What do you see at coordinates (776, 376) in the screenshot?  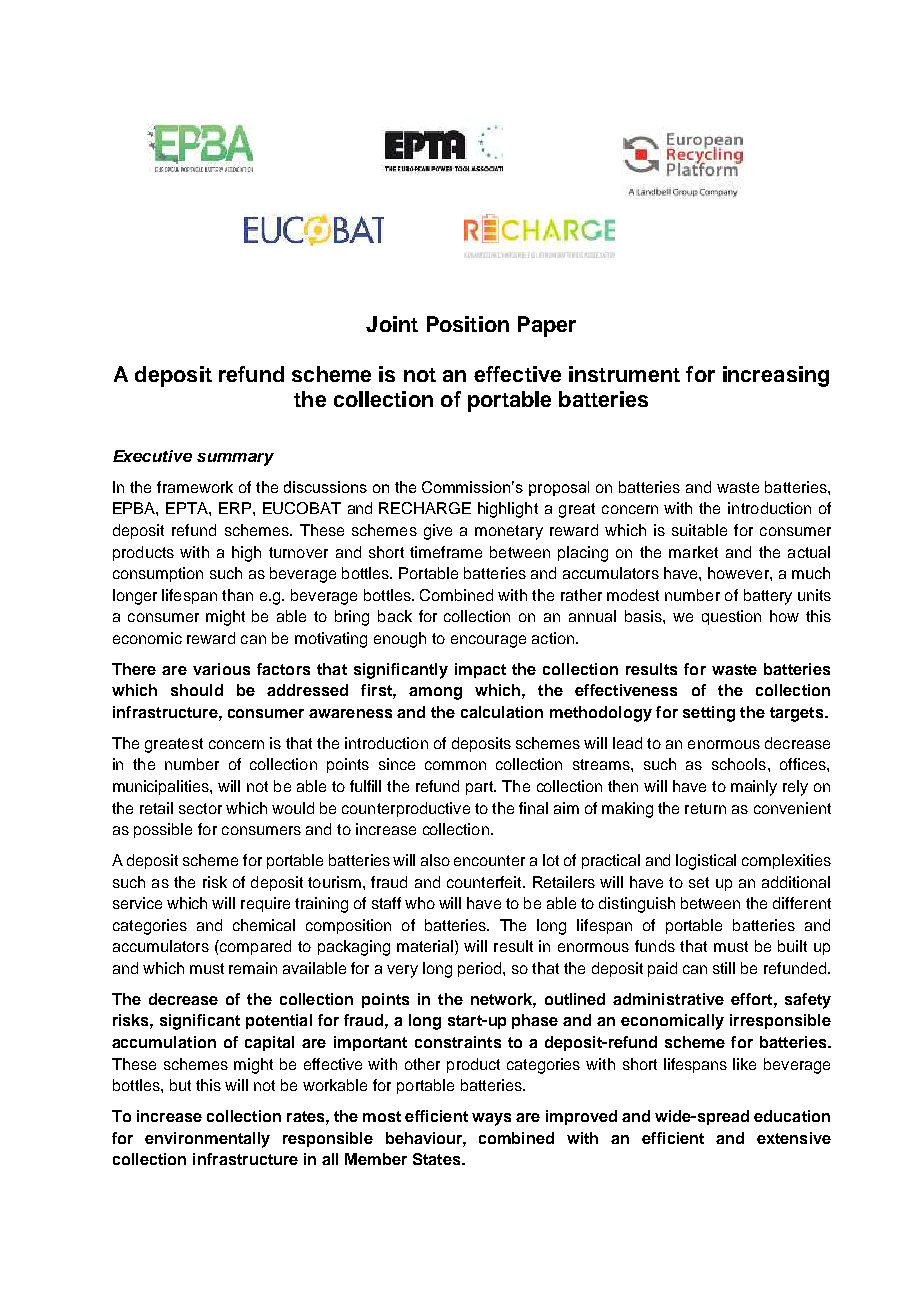 I see `increasing` at bounding box center [776, 376].
